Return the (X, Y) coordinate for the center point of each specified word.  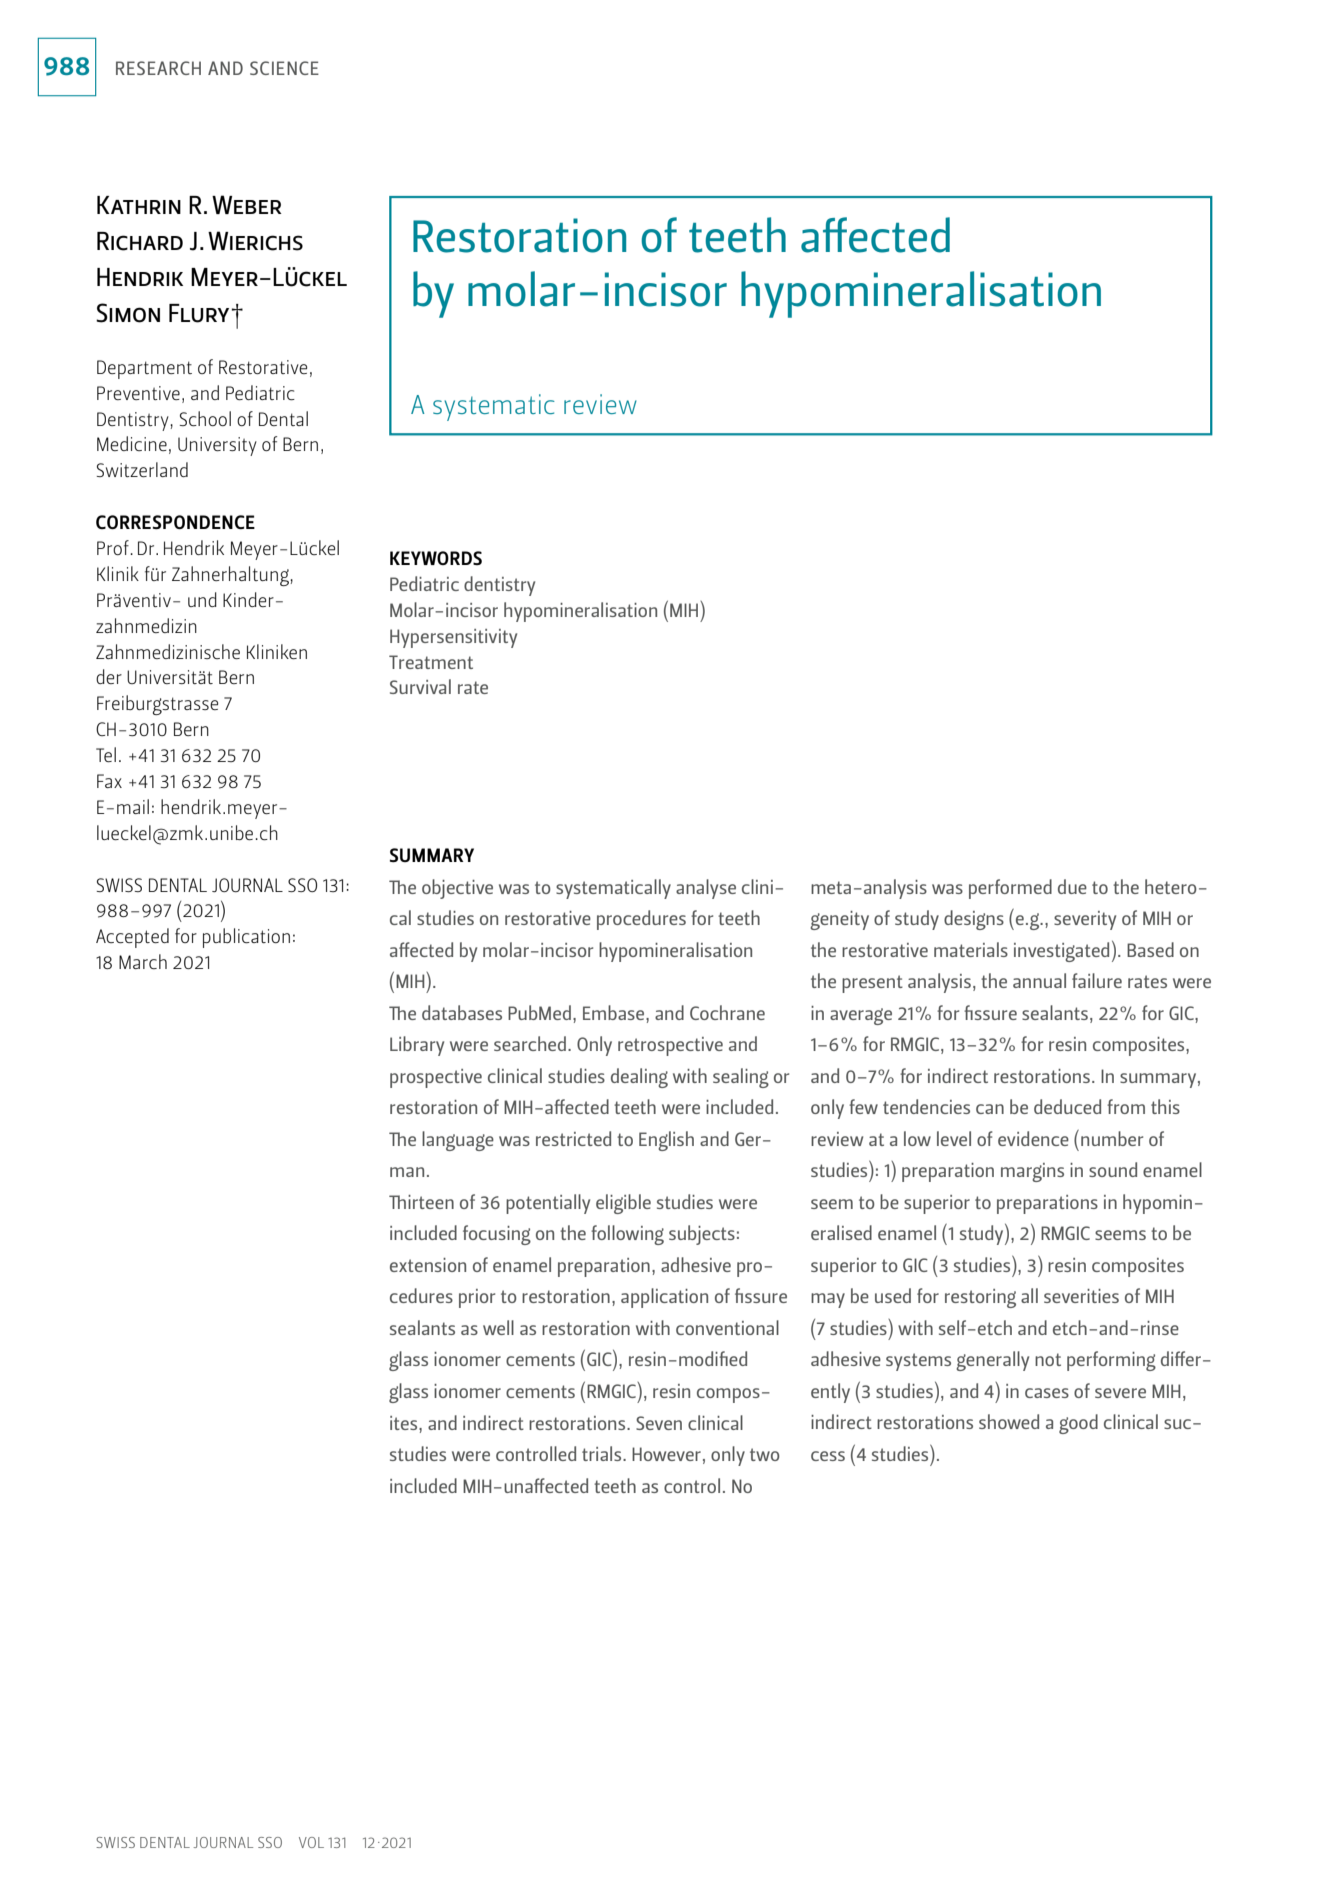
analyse (706, 889)
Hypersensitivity (453, 638)
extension (428, 1265)
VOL (311, 1842)
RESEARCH (158, 68)
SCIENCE (284, 68)
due (1072, 886)
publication (246, 938)
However (666, 1454)
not (1048, 1359)
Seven (659, 1423)
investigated (1061, 952)
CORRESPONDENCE (175, 522)
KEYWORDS (436, 558)
